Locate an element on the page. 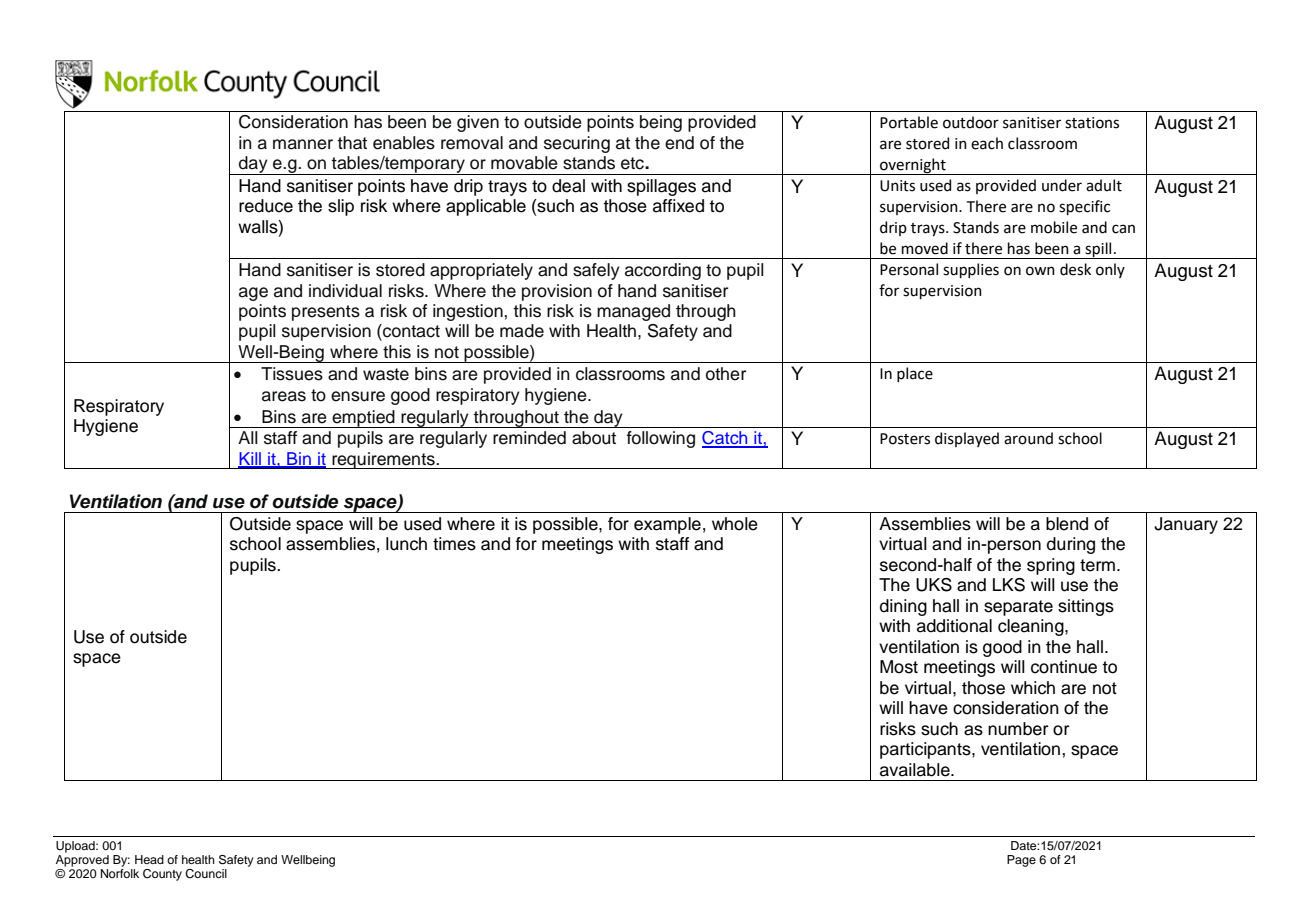 The image size is (1308, 924). continue is located at coordinates (1064, 667).
